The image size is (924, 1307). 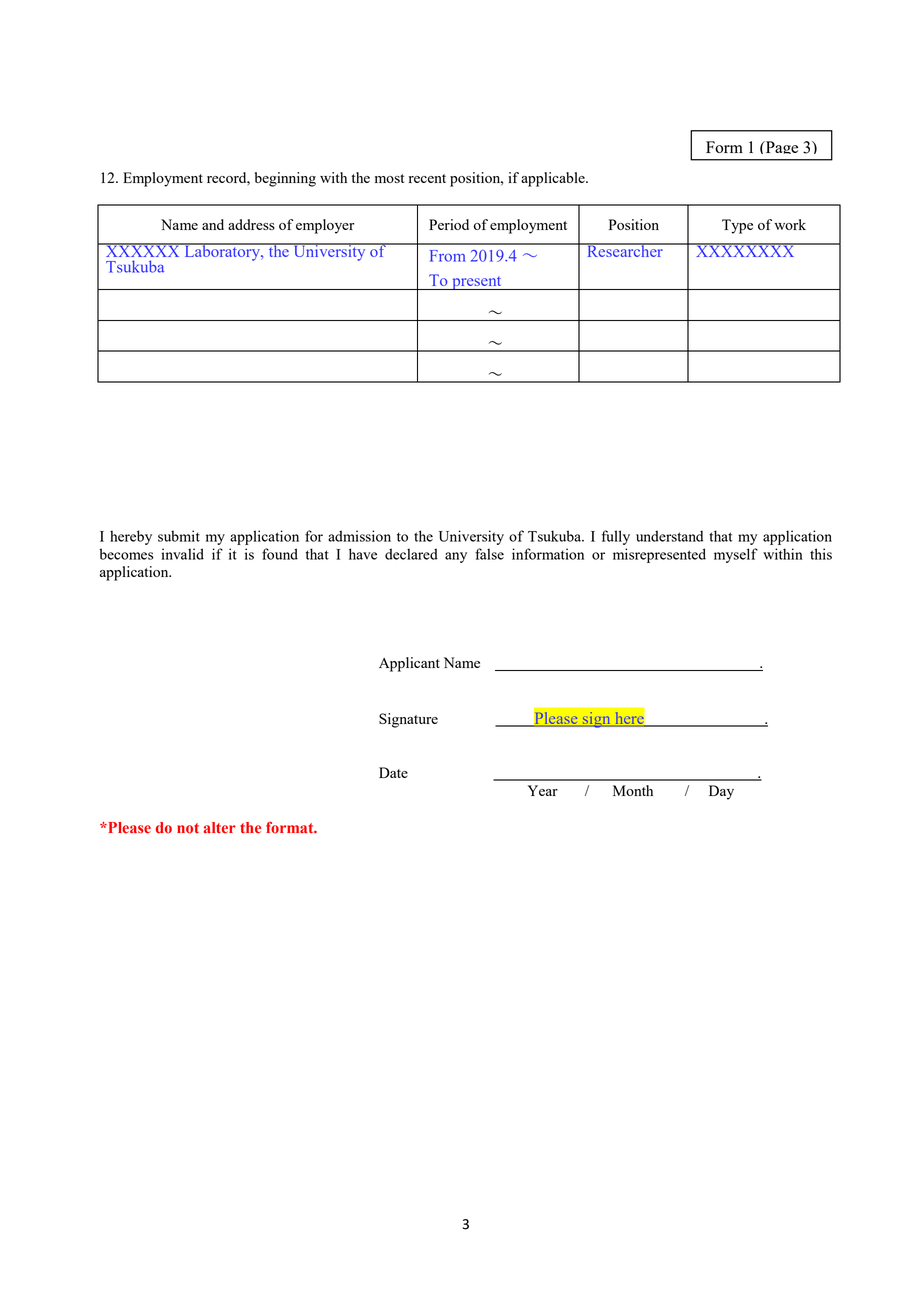 What do you see at coordinates (427, 178) in the page?
I see `recent` at bounding box center [427, 178].
